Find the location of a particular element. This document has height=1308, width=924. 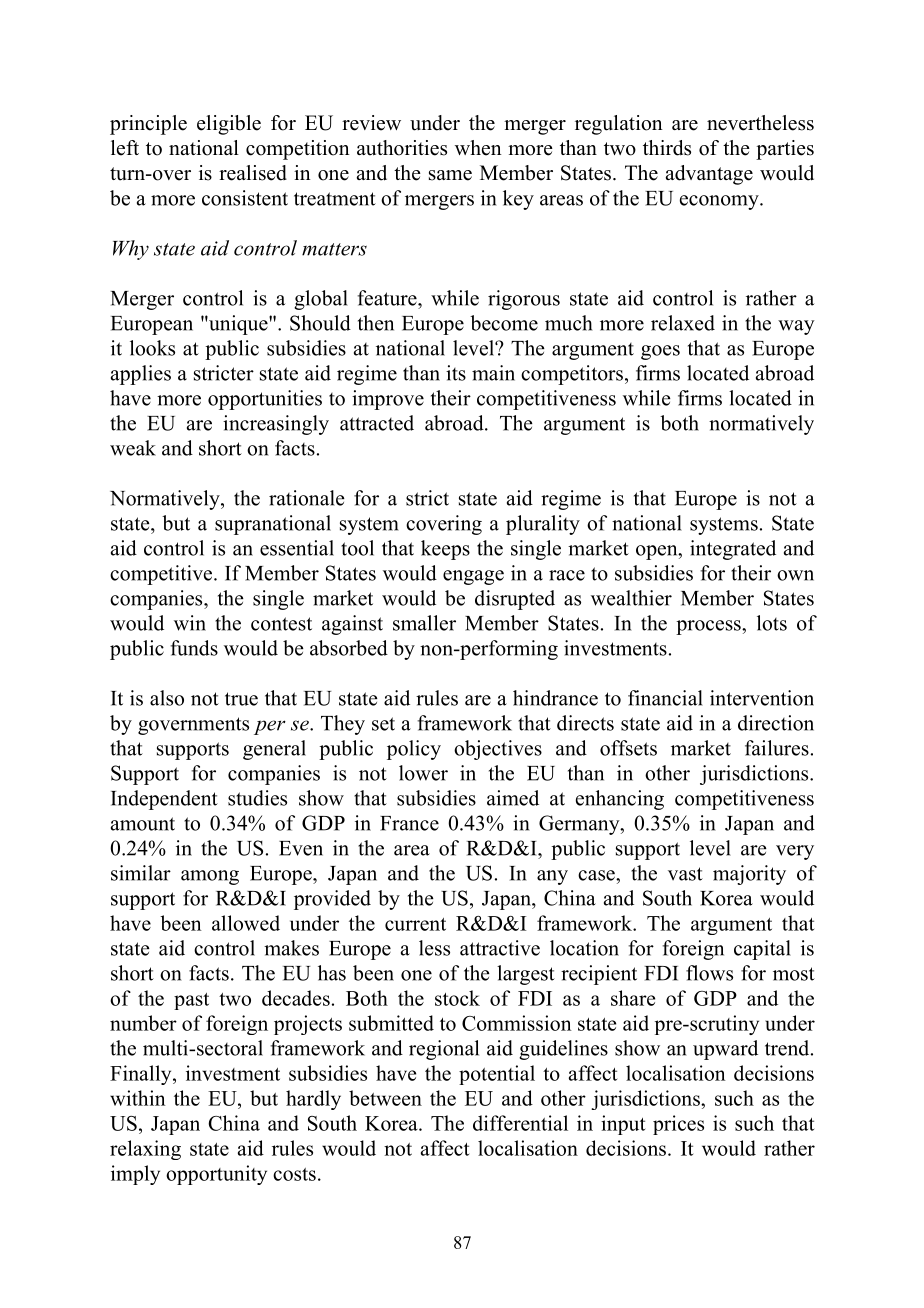

advantage is located at coordinates (709, 175).
